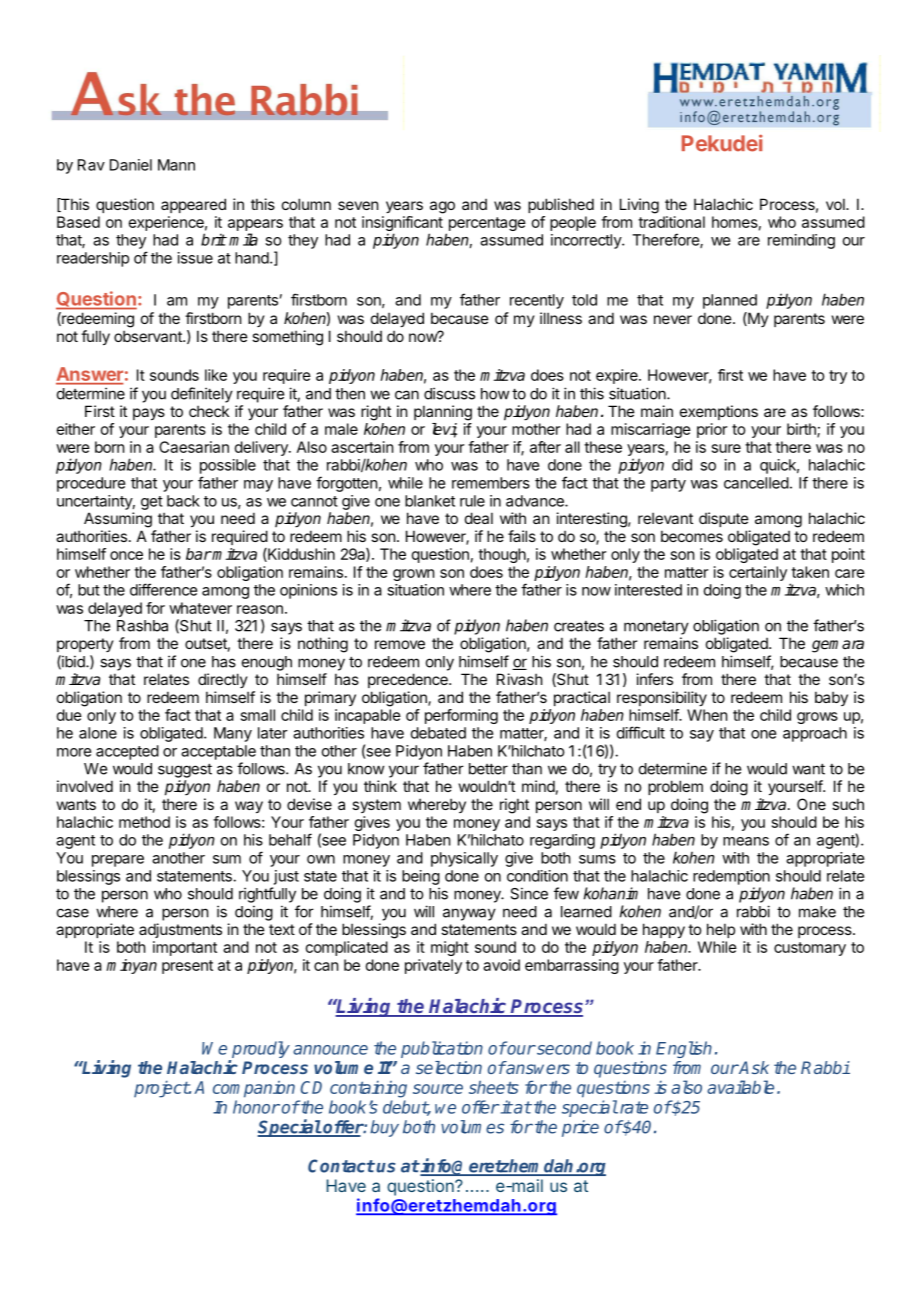  What do you see at coordinates (193, 205) in the document?
I see `appeared` at bounding box center [193, 205].
